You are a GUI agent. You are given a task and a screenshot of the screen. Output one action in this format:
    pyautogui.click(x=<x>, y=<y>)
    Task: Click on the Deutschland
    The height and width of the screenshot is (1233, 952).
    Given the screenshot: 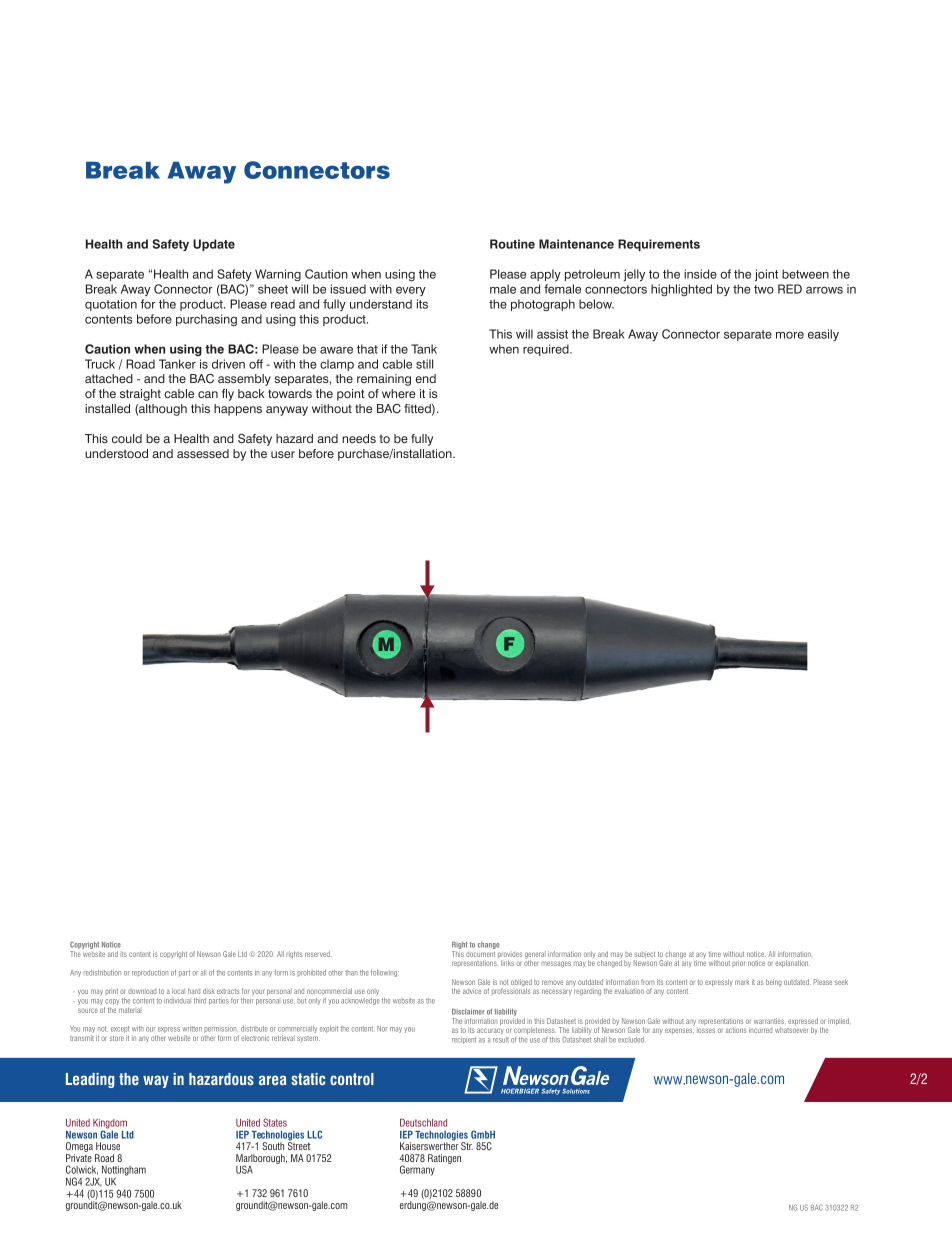 What is the action you would take?
    pyautogui.click(x=423, y=1123)
